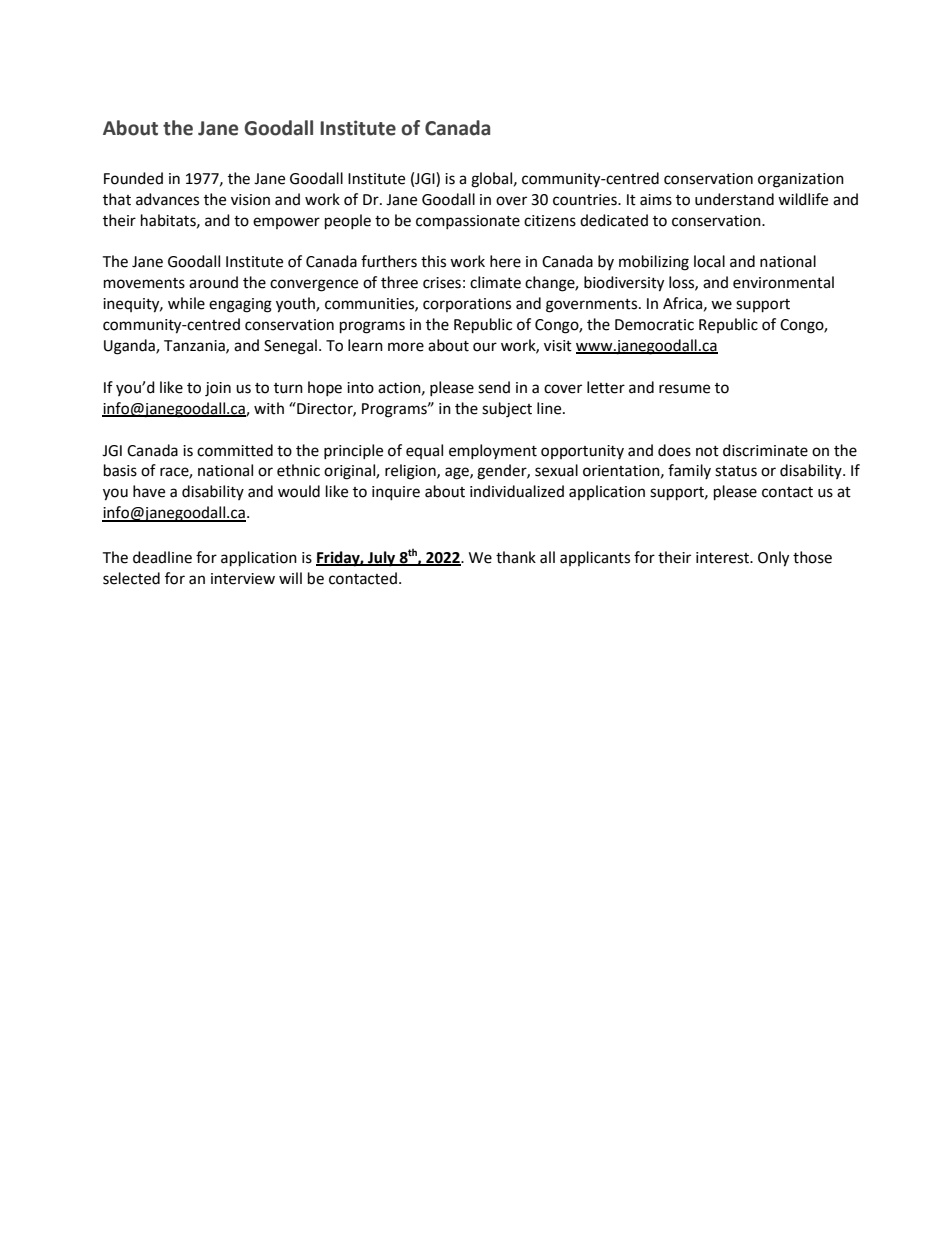  I want to click on send, so click(494, 387).
